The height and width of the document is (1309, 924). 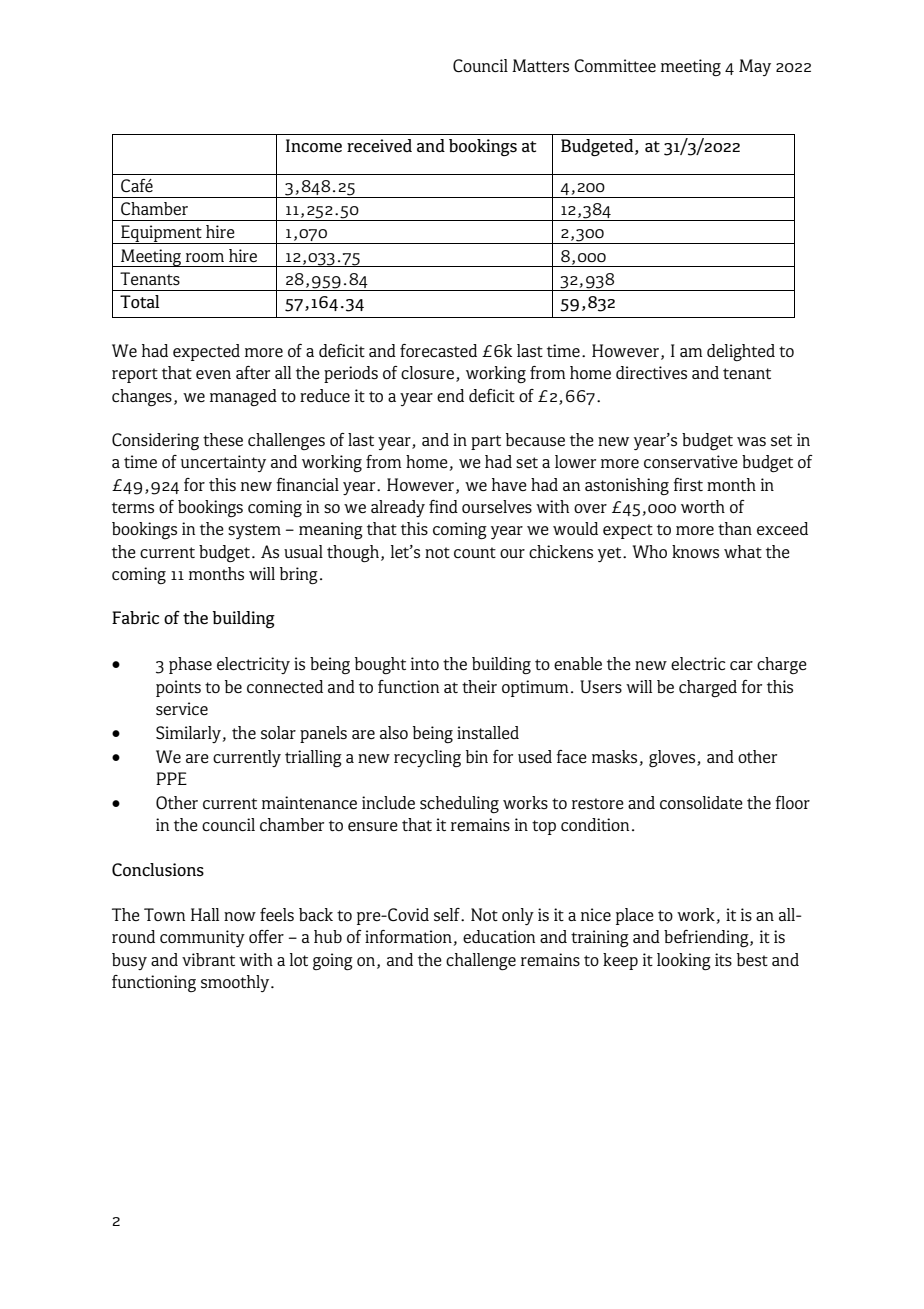 What do you see at coordinates (254, 531) in the document?
I see `system` at bounding box center [254, 531].
